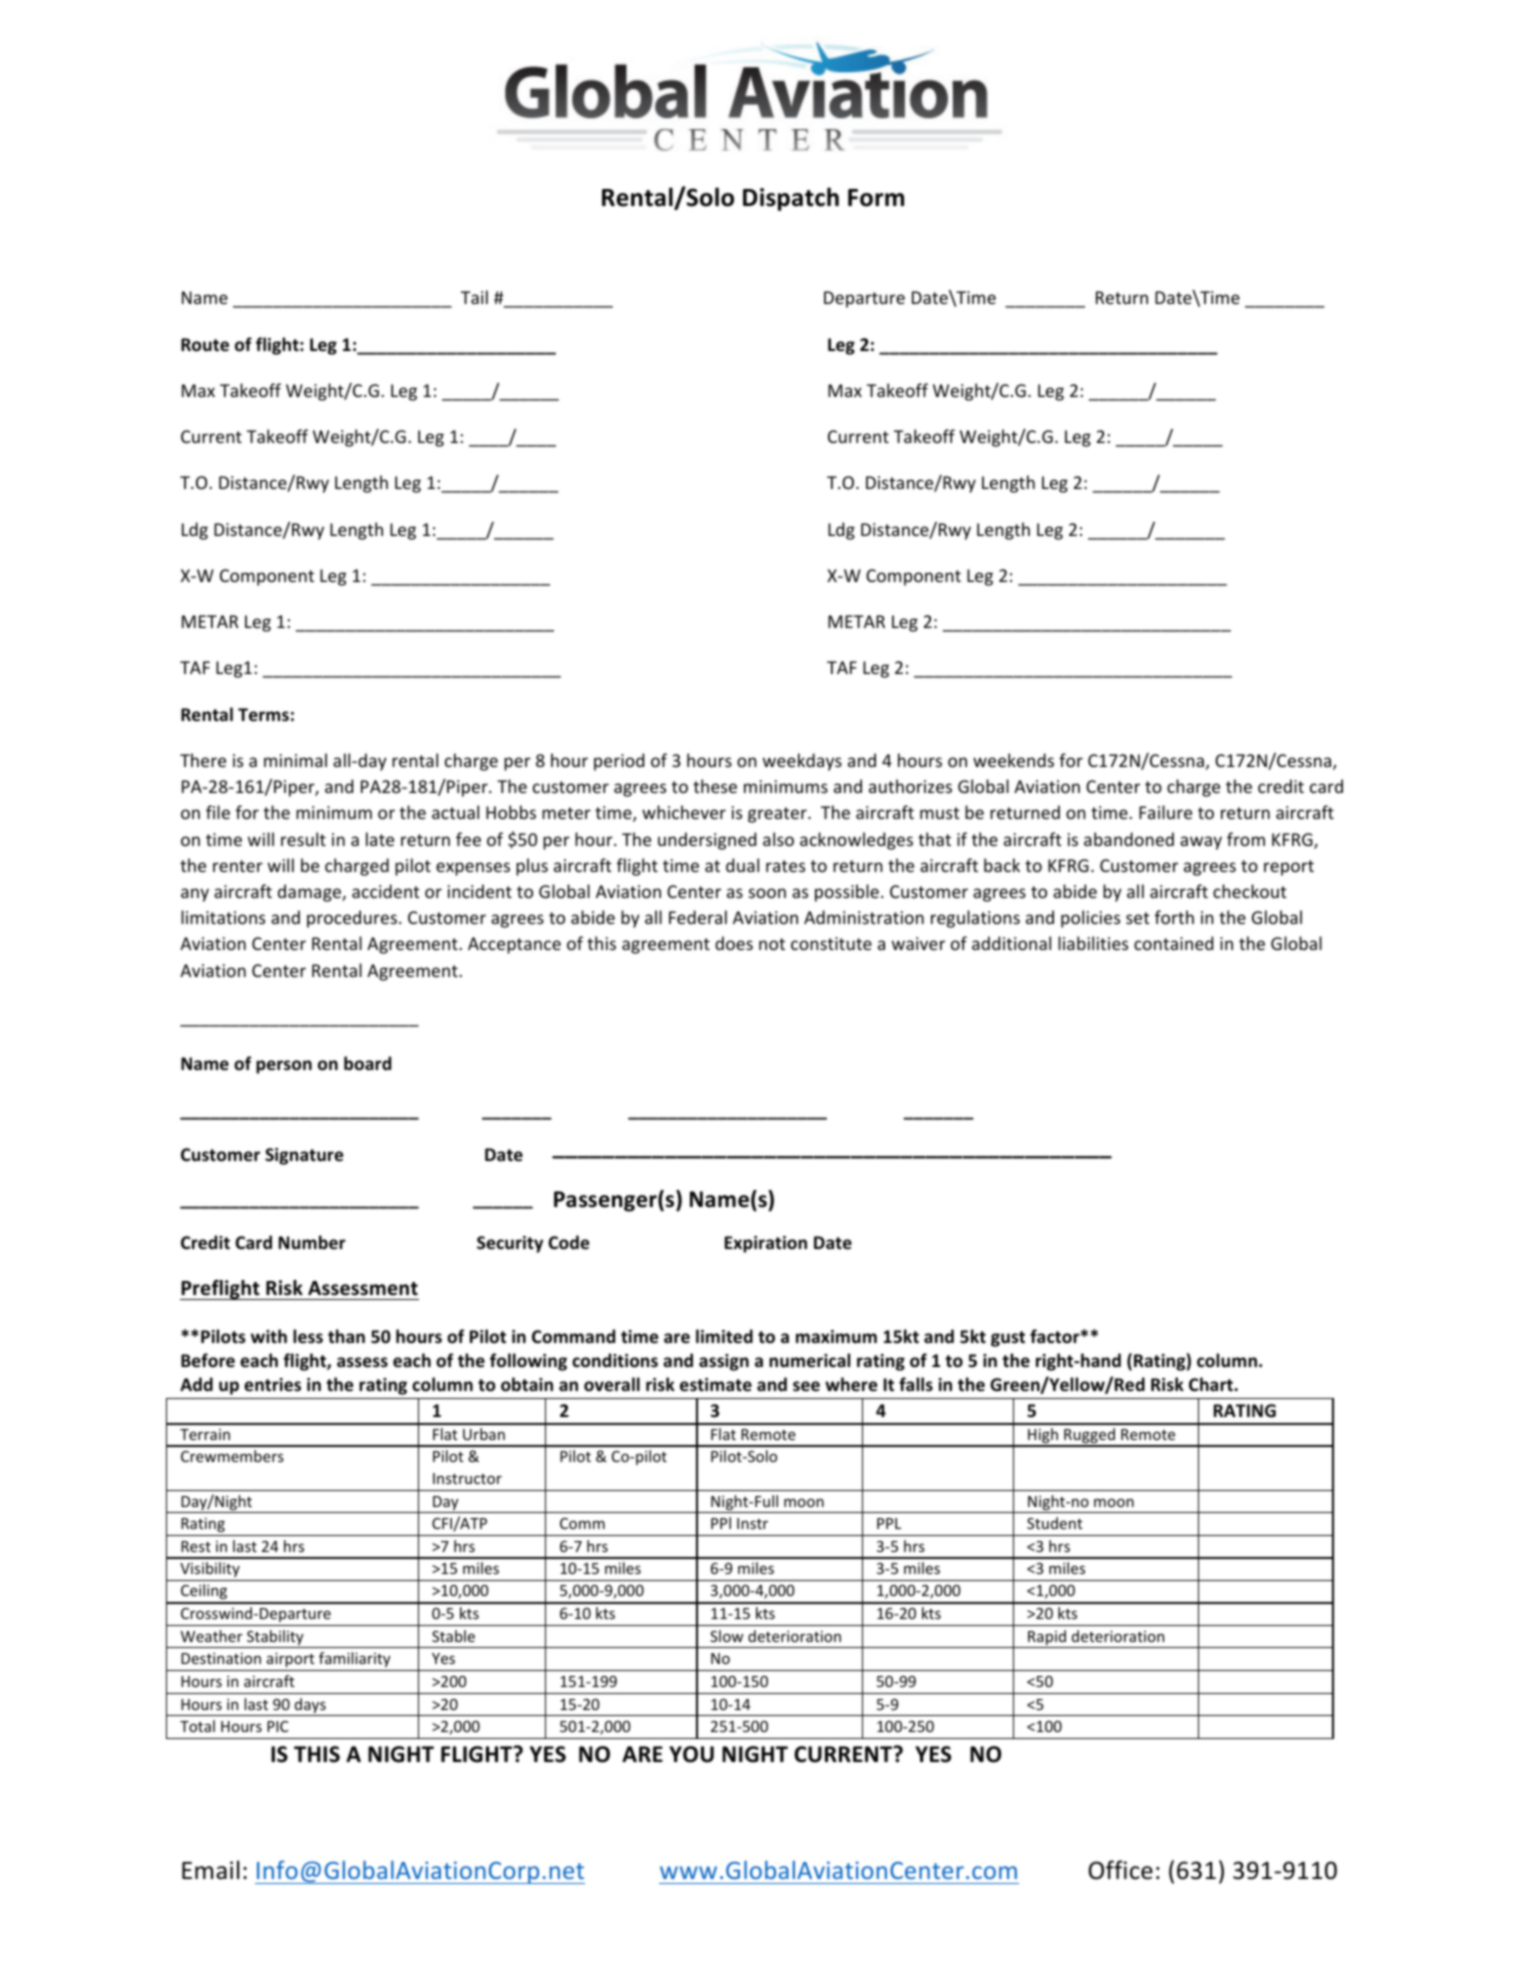 This screenshot has width=1527, height=1976. I want to click on Dispatch, so click(791, 199).
